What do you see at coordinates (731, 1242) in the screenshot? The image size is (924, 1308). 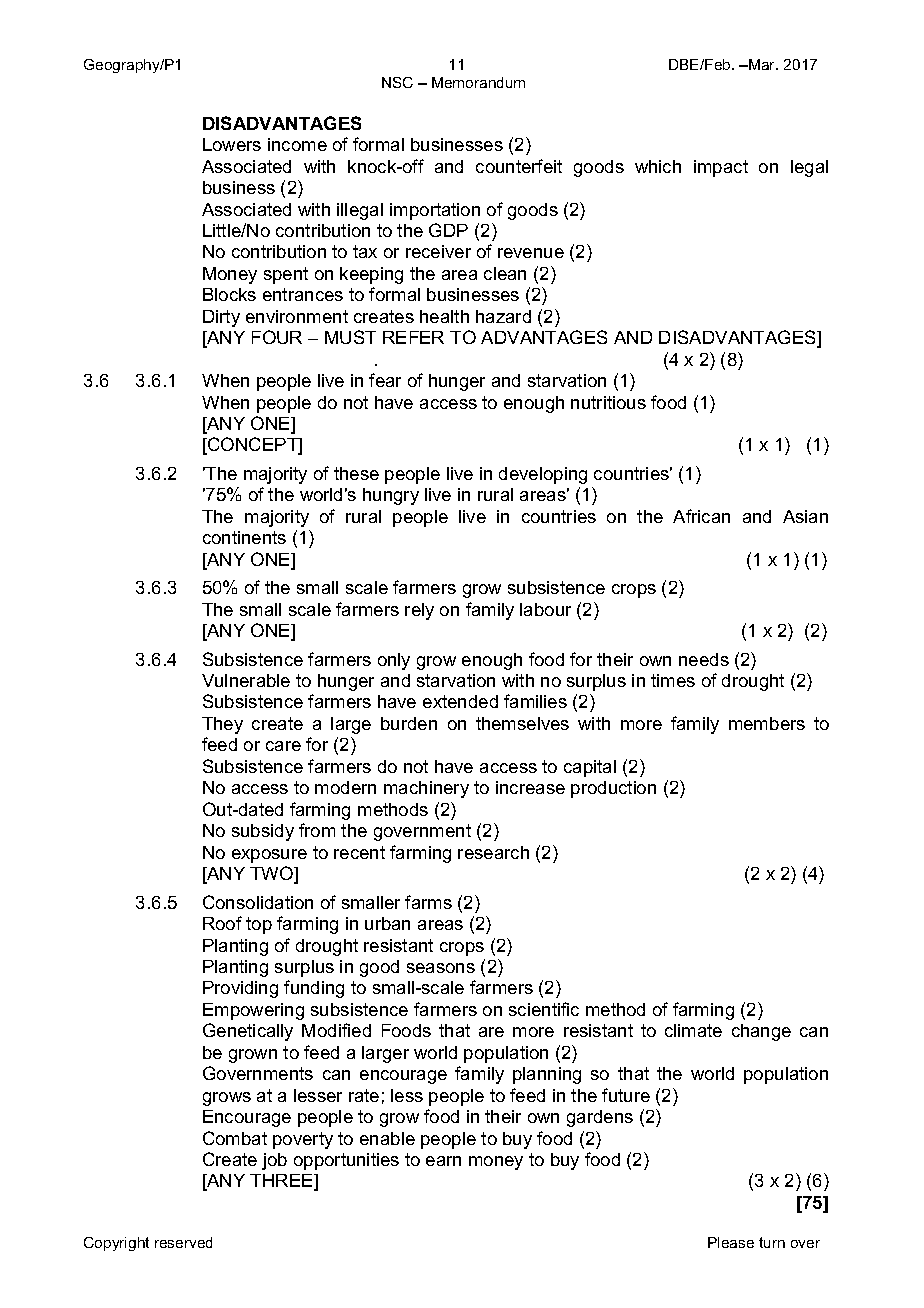 I see `Please` at bounding box center [731, 1242].
